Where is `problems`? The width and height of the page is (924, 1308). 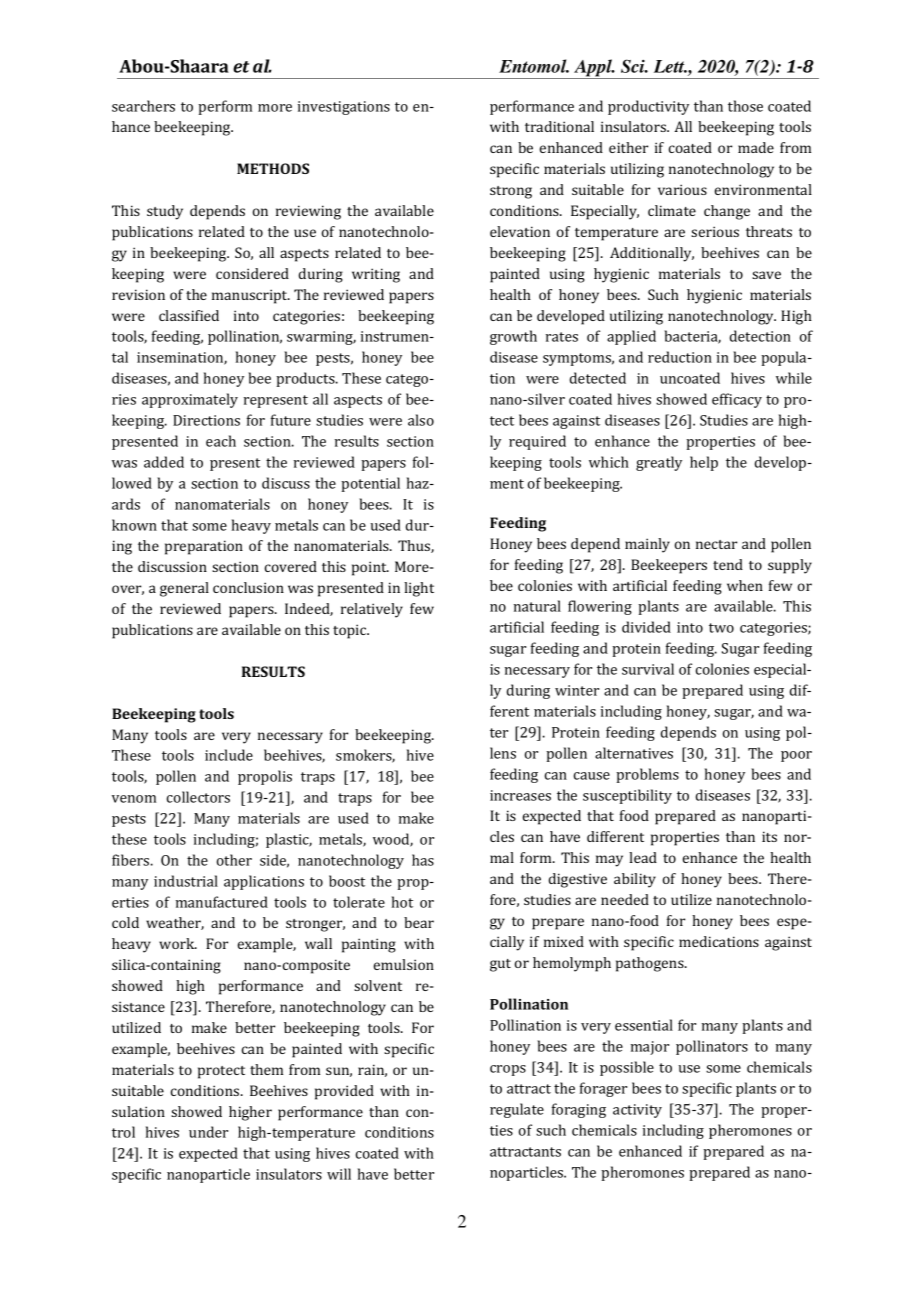 problems is located at coordinates (647, 775).
